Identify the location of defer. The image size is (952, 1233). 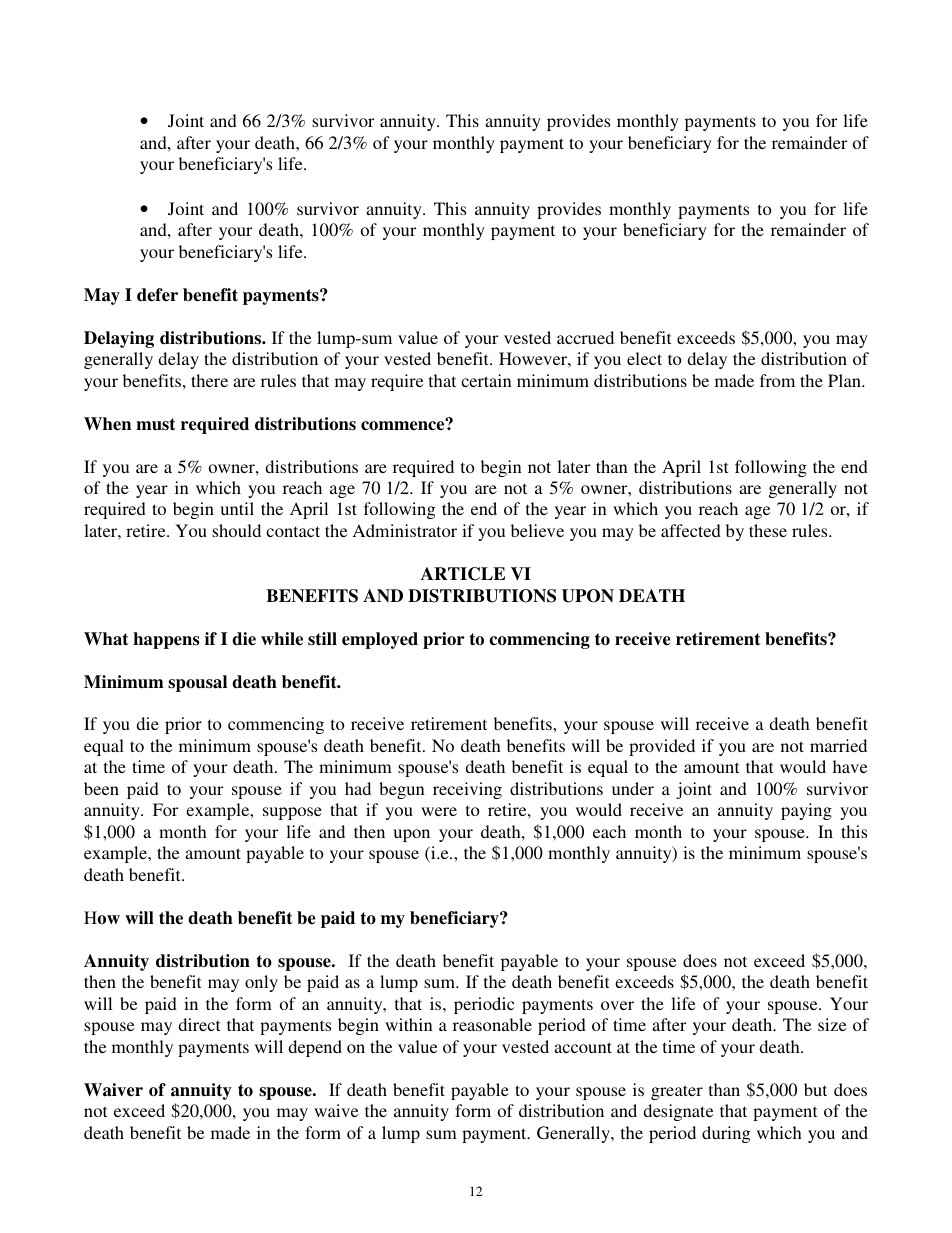
(157, 295).
